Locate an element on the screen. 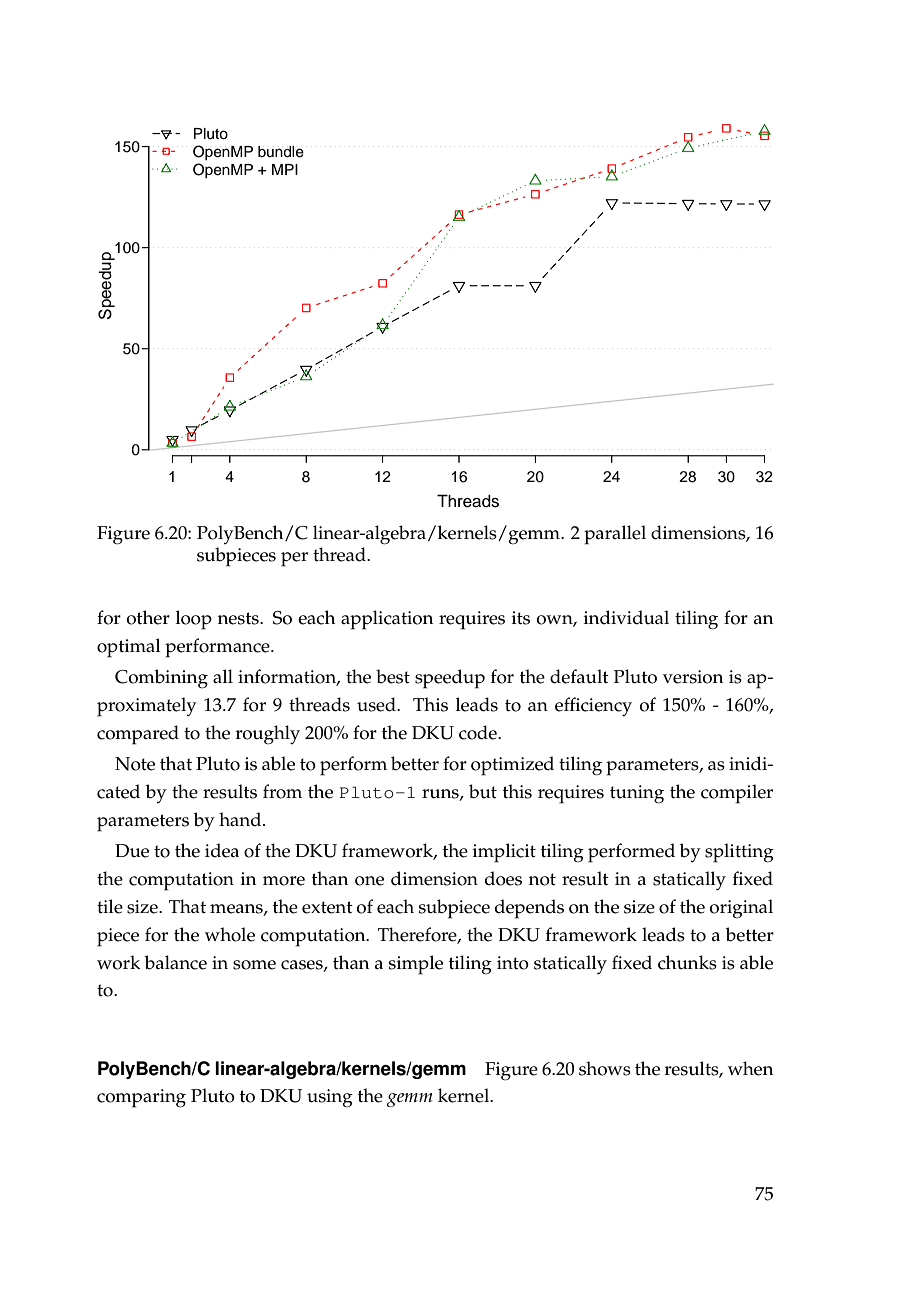  its is located at coordinates (521, 618).
